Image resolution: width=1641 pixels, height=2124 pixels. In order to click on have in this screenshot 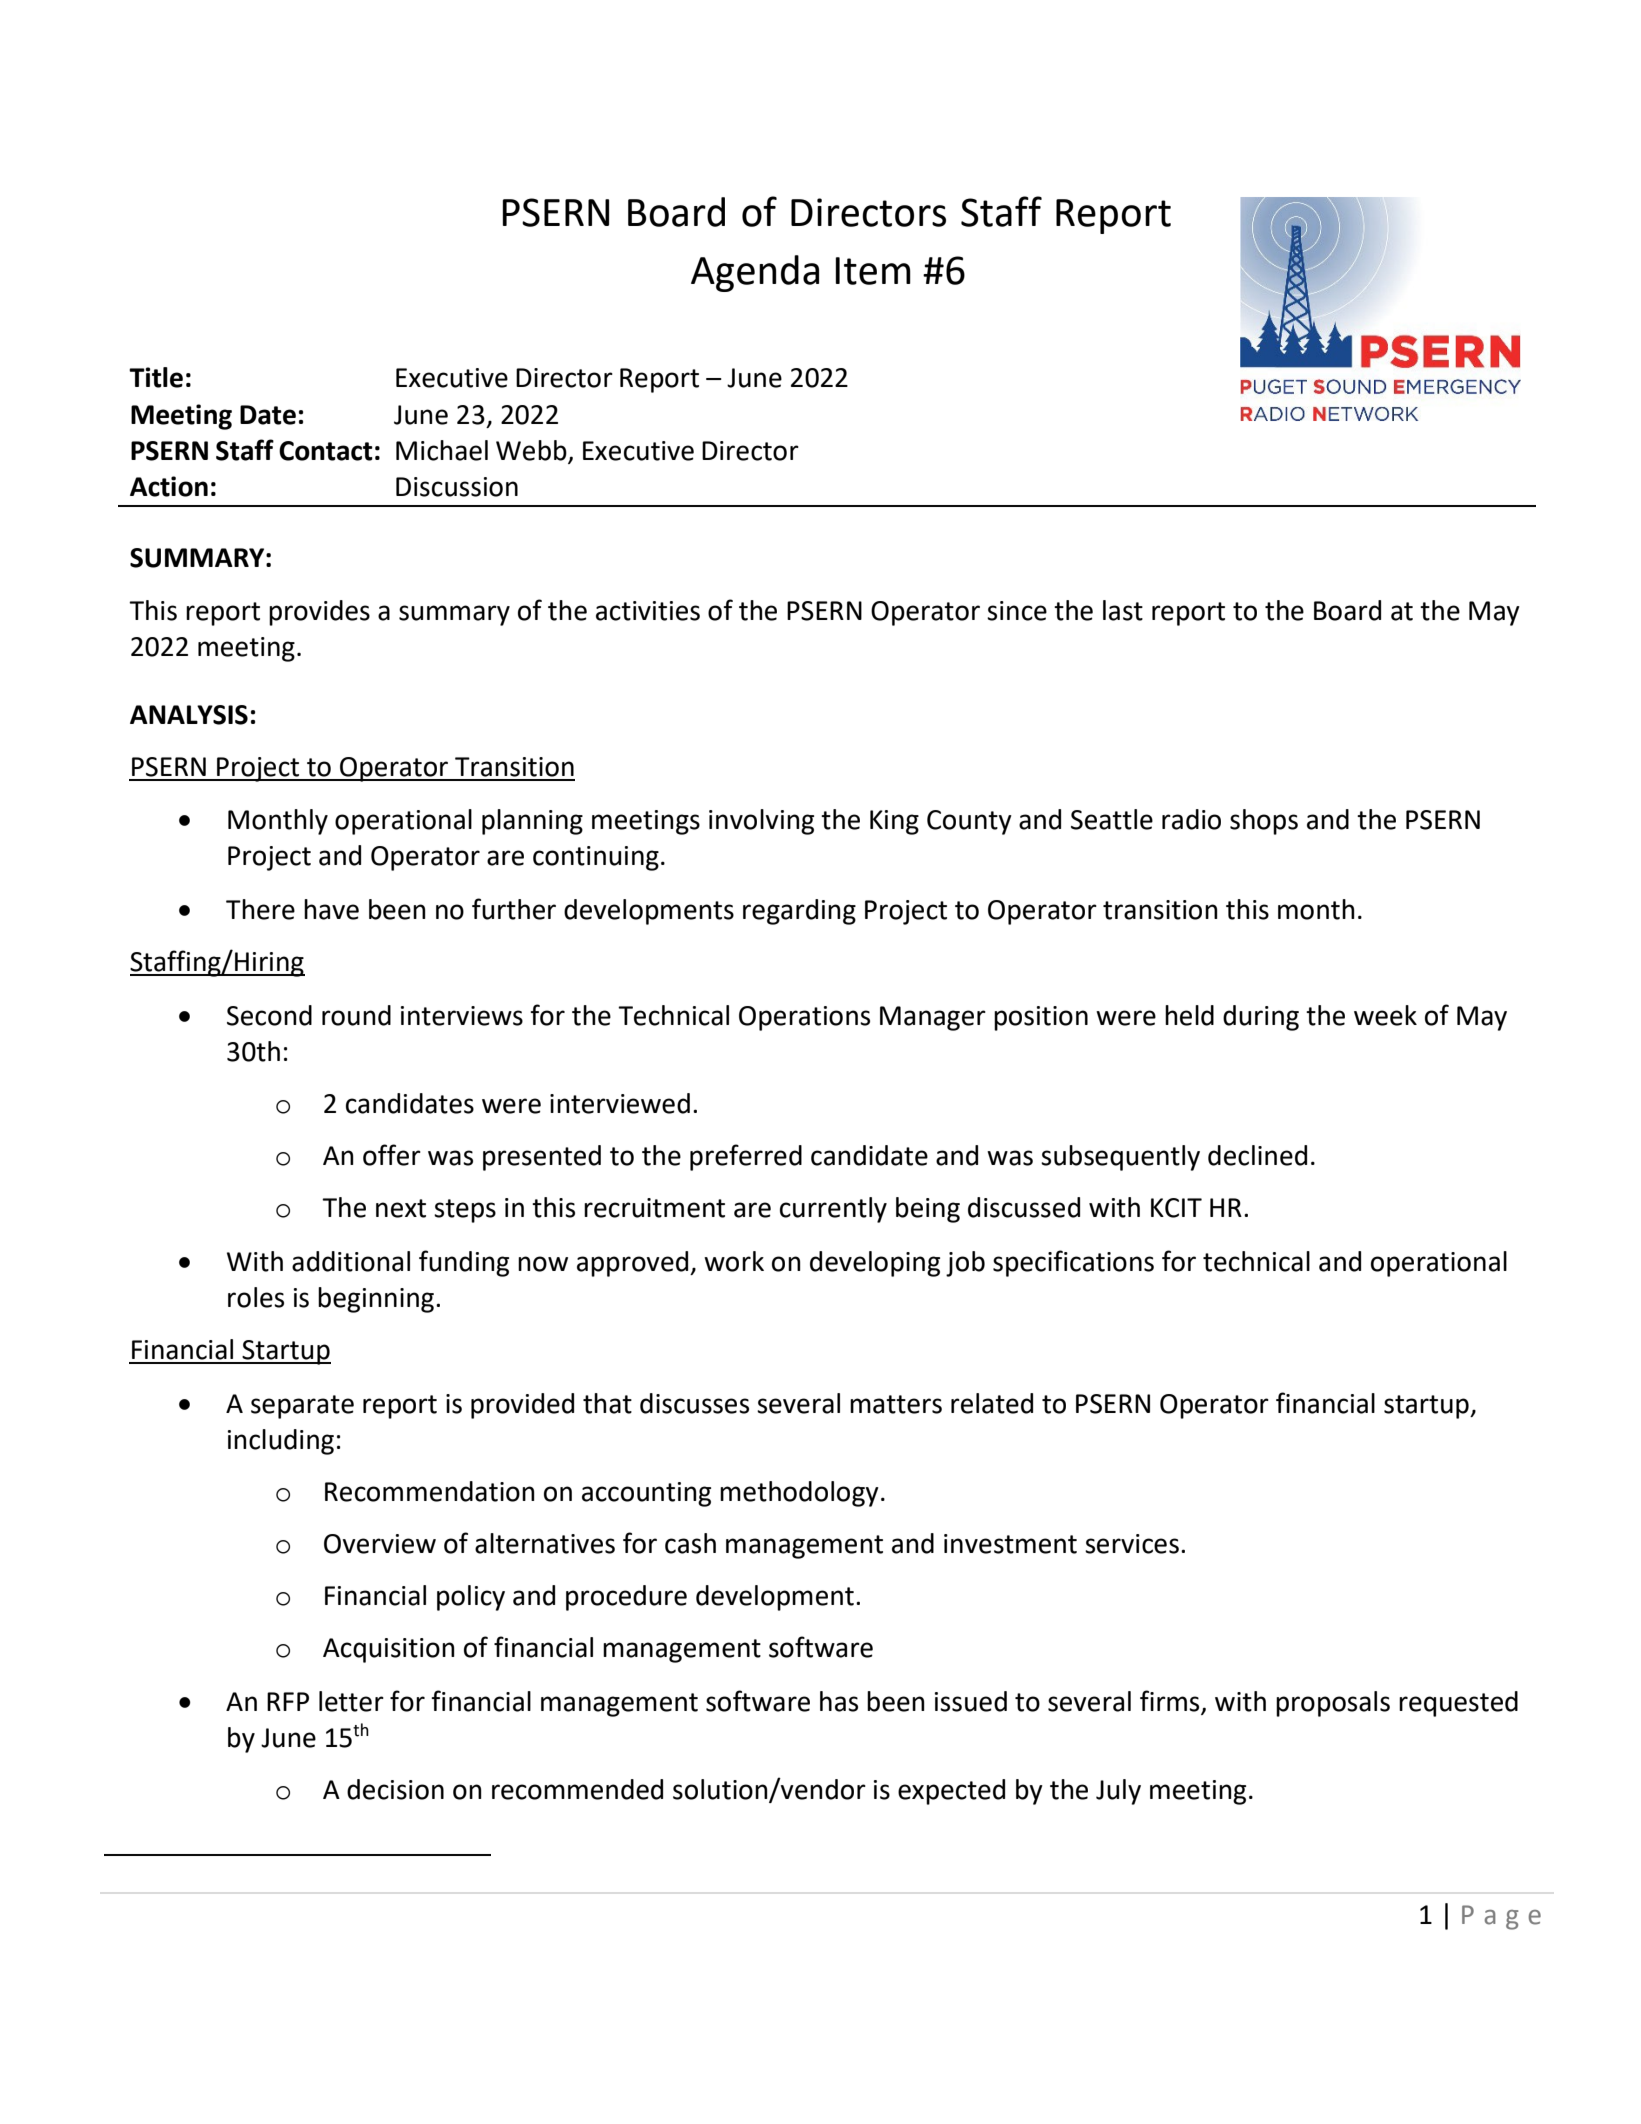, I will do `click(331, 909)`.
